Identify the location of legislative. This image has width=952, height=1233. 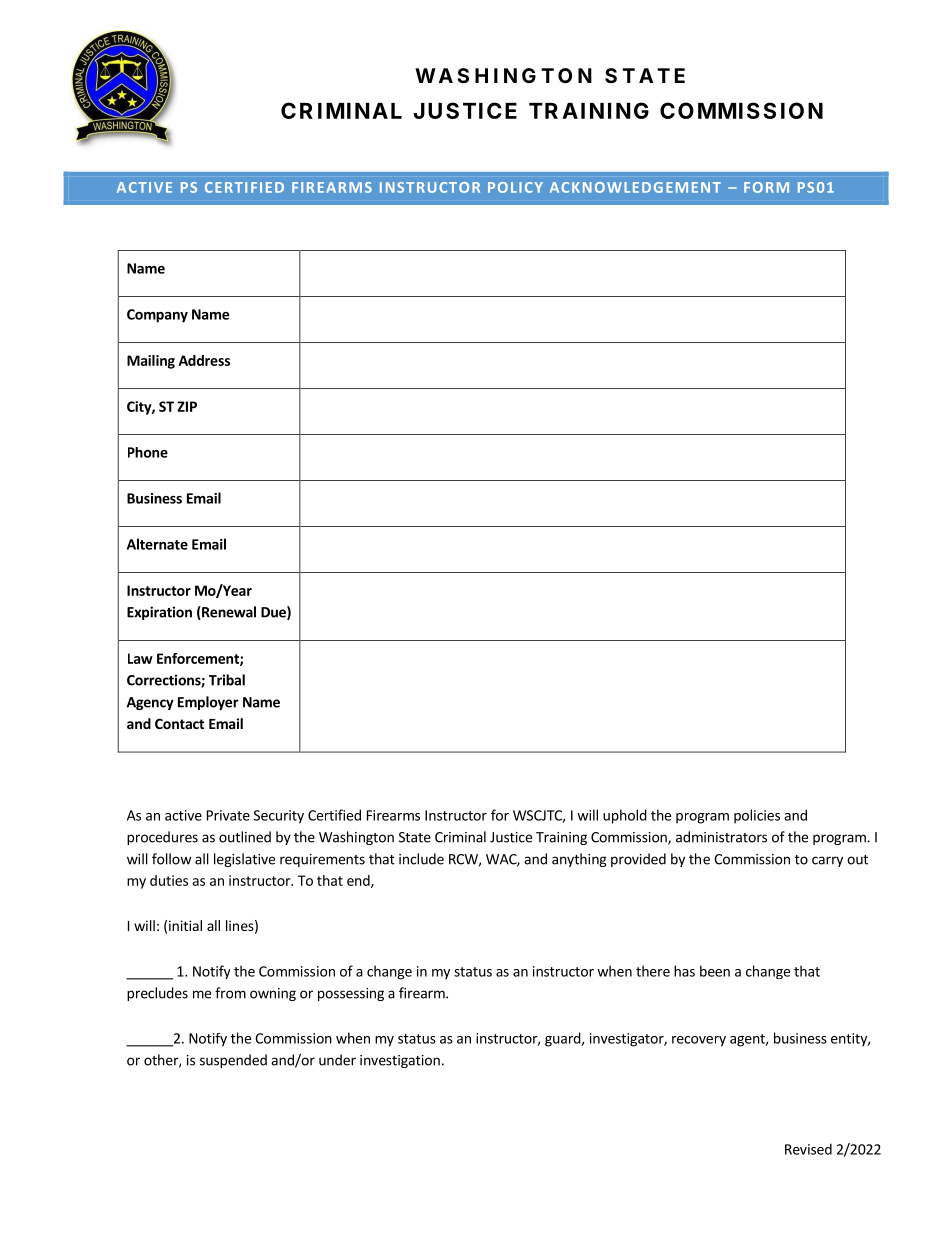
(244, 860).
